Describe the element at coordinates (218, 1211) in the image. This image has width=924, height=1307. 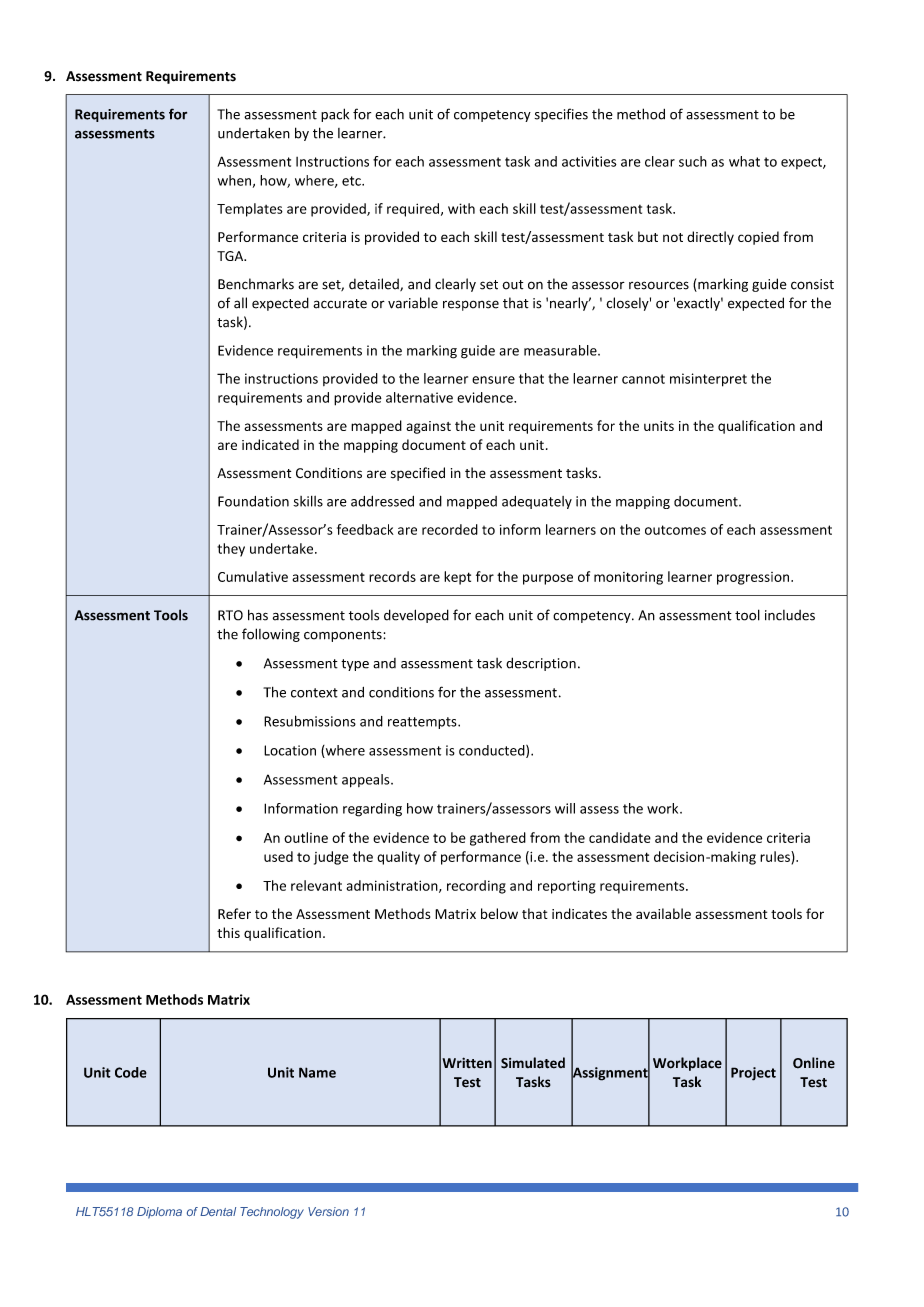
I see `Dental` at that location.
